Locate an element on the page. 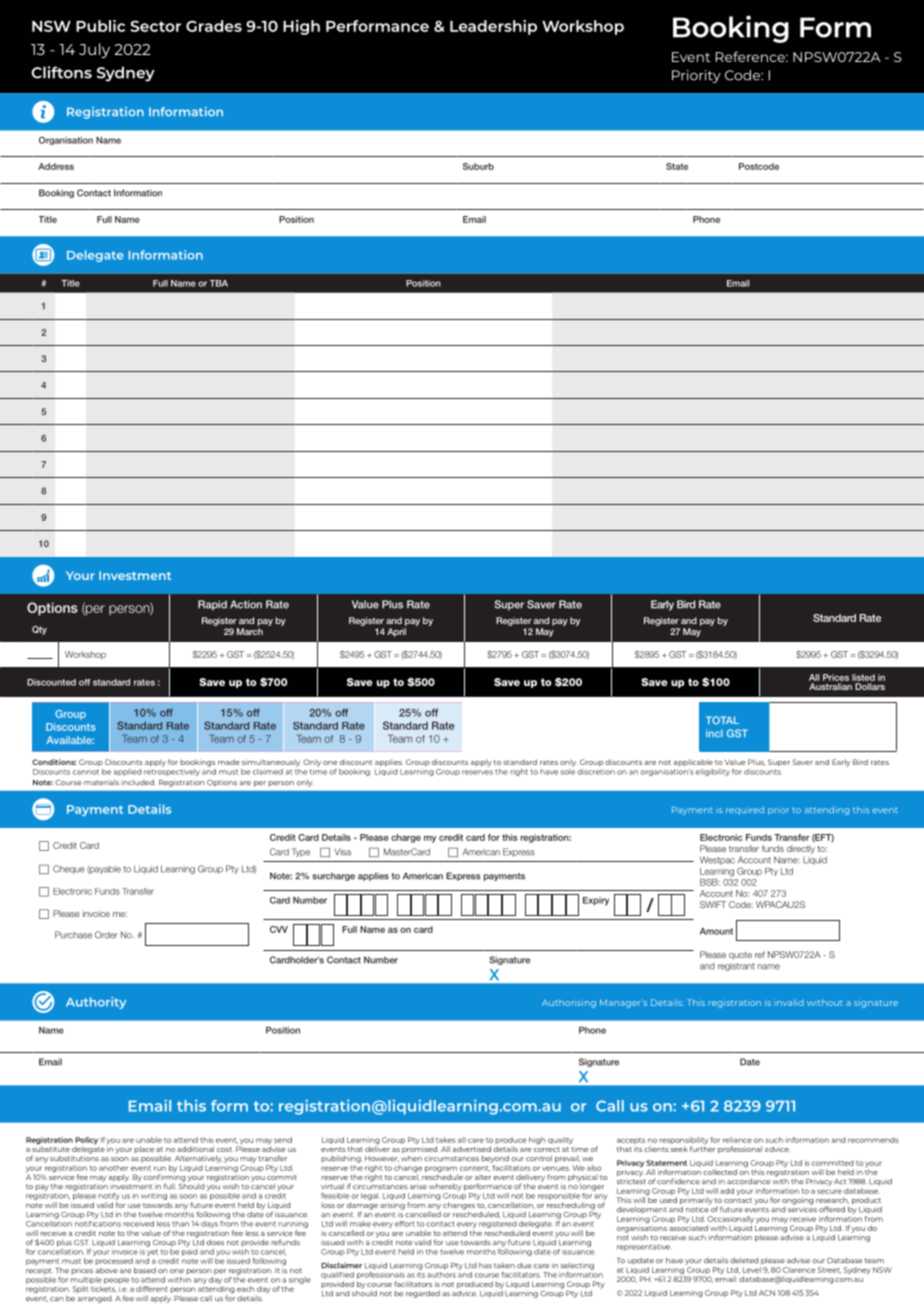 The image size is (924, 1308). Australian is located at coordinates (830, 686).
